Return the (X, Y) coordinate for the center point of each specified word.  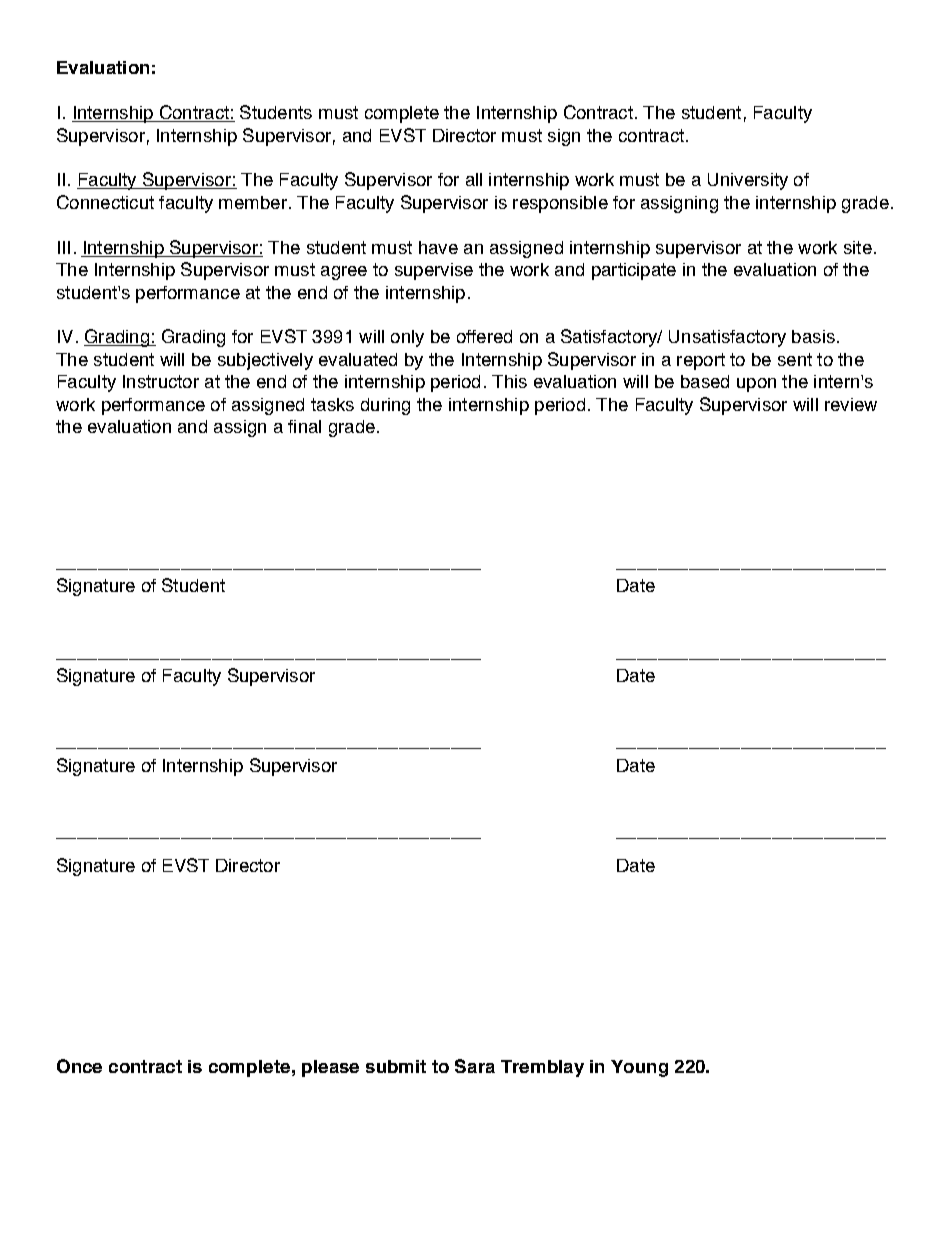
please (330, 1068)
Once (79, 1066)
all (474, 179)
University (748, 181)
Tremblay (542, 1068)
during (385, 406)
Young (639, 1068)
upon (756, 385)
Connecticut (105, 202)
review (851, 404)
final (304, 426)
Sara (475, 1066)
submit (396, 1066)
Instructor (161, 381)
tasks (332, 404)
